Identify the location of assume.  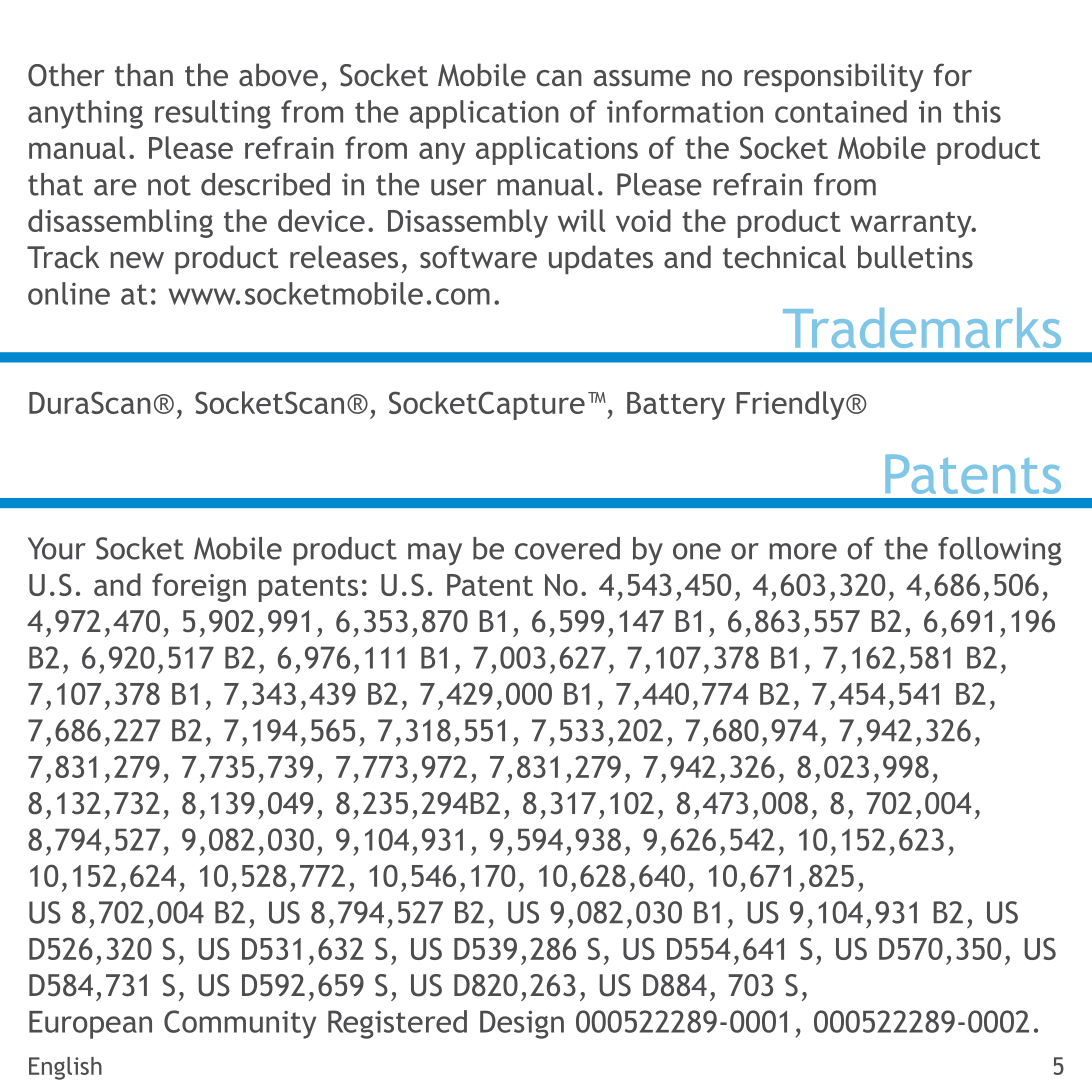
(642, 78).
